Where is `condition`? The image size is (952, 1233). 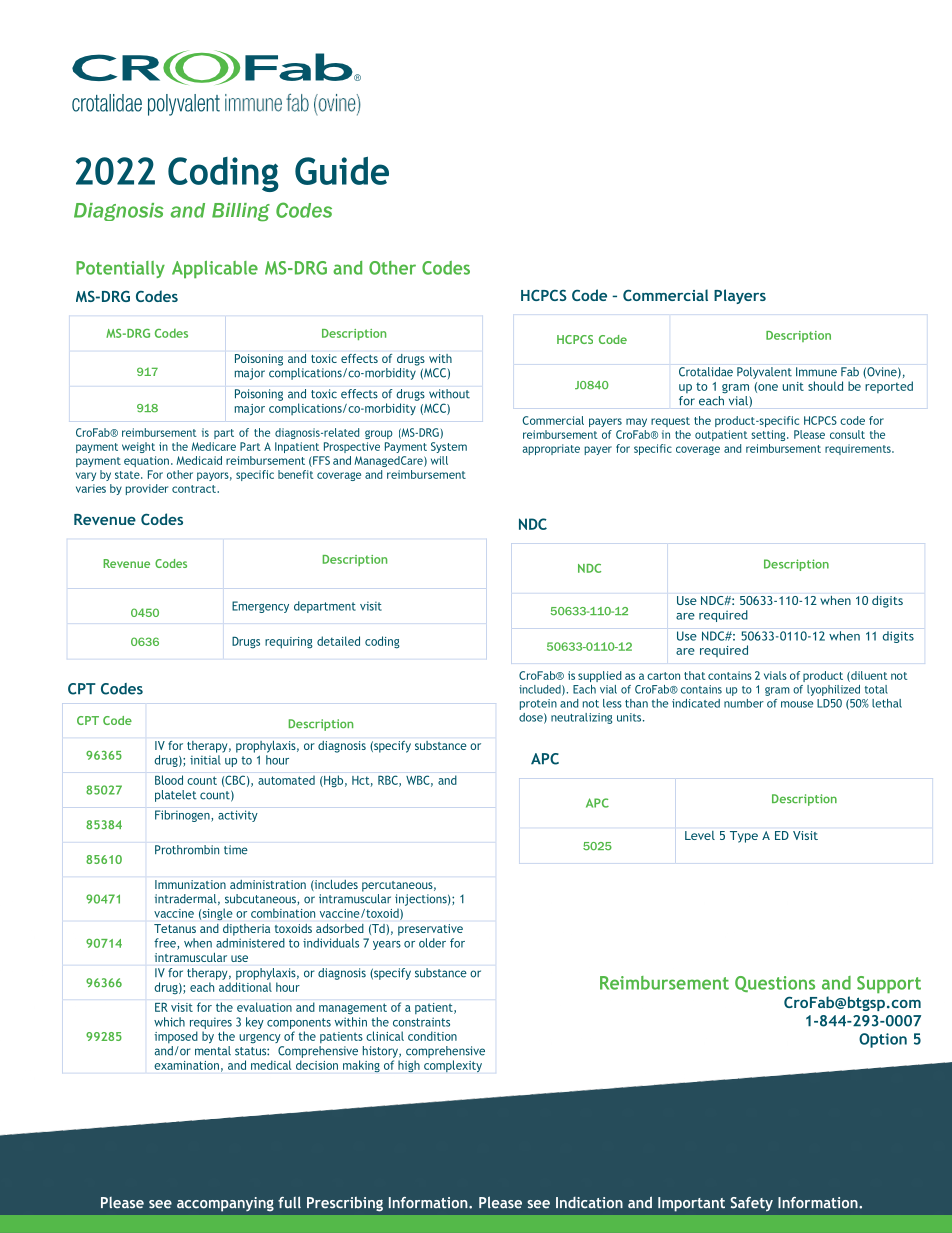
condition is located at coordinates (432, 1036).
